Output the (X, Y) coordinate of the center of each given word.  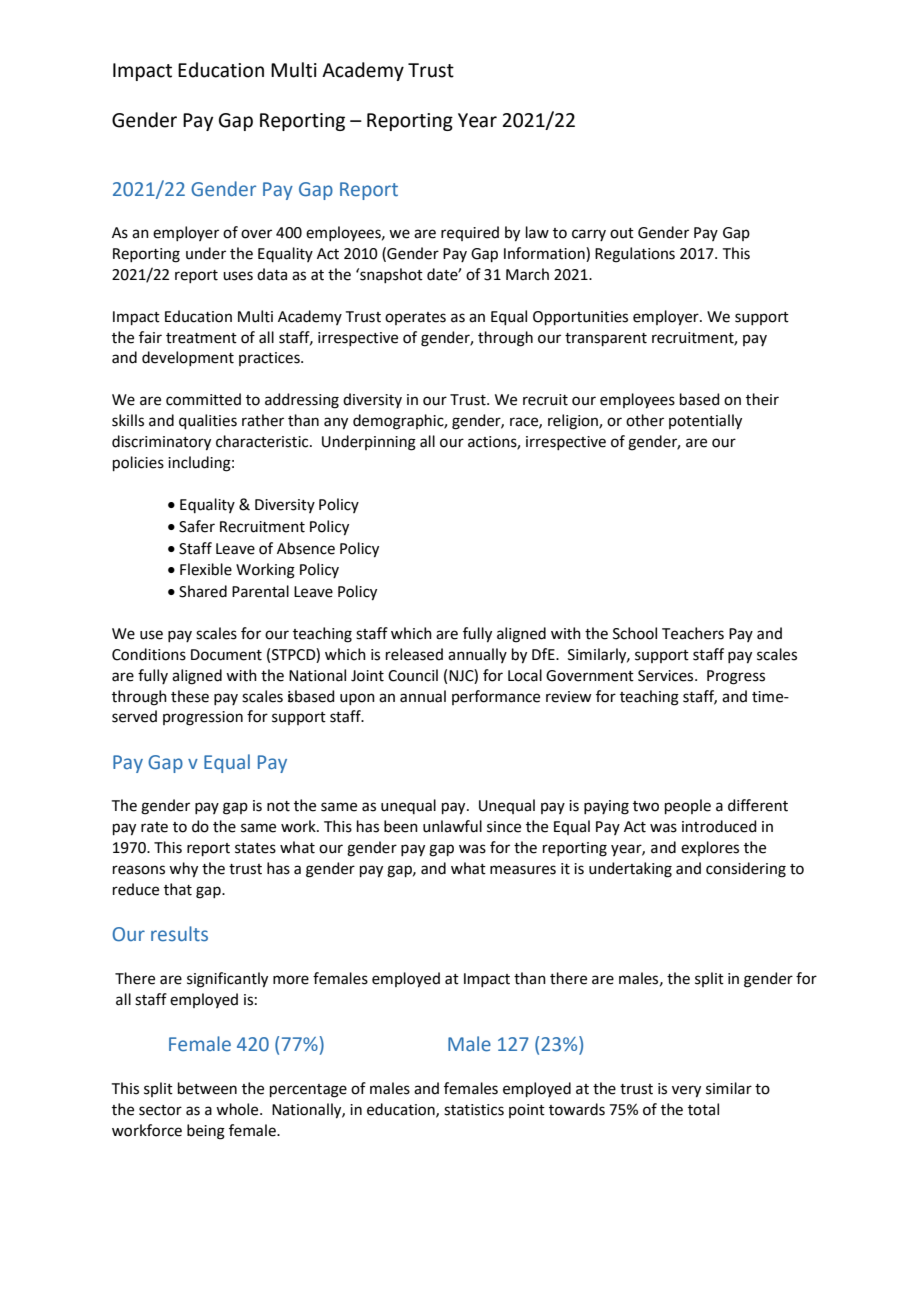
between (207, 1088)
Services (667, 676)
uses (238, 276)
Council (413, 675)
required (470, 233)
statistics (474, 1110)
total (703, 1109)
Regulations (635, 255)
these (190, 696)
